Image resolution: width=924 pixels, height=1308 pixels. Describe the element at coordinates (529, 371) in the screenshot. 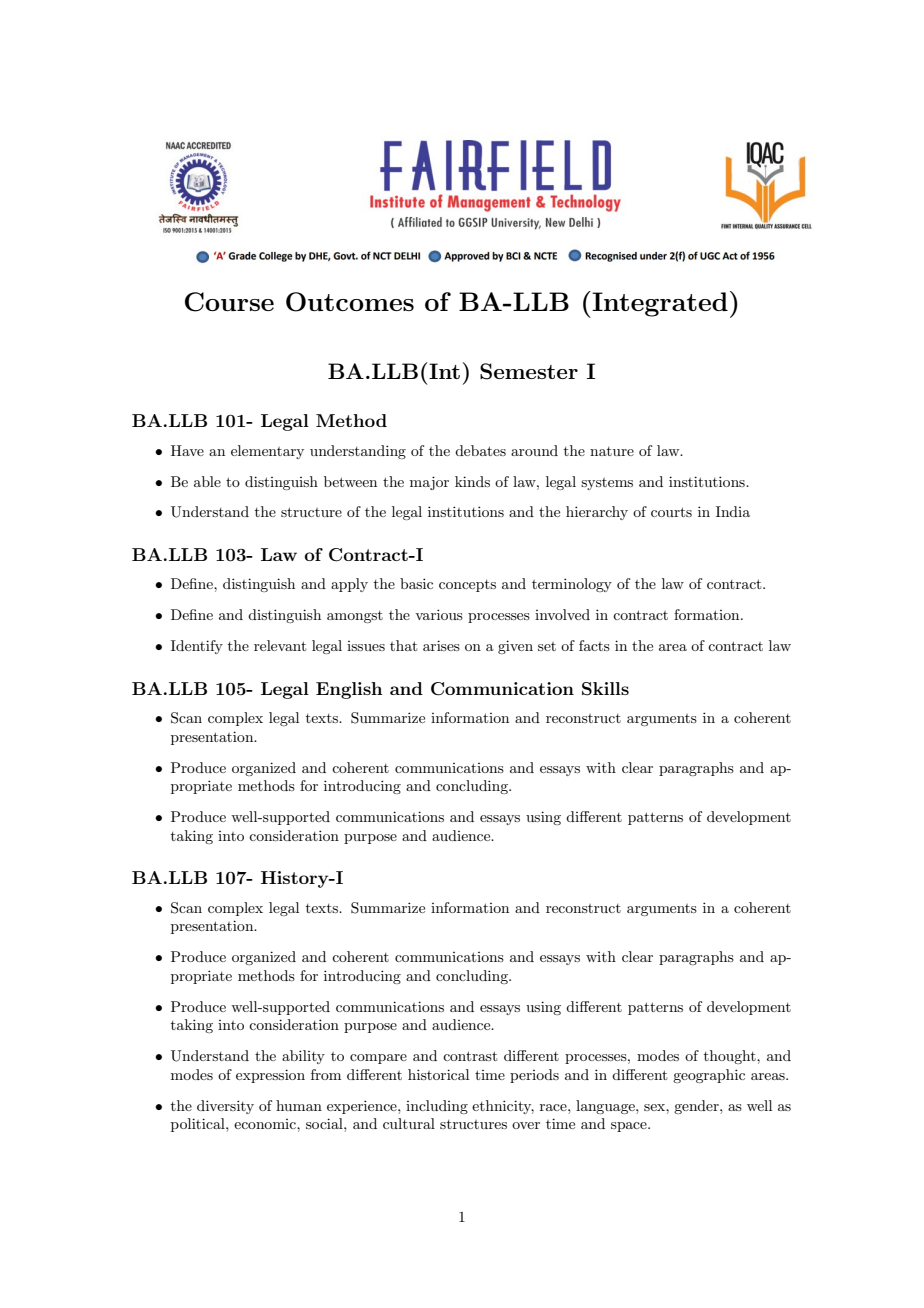

I see `Semester` at that location.
